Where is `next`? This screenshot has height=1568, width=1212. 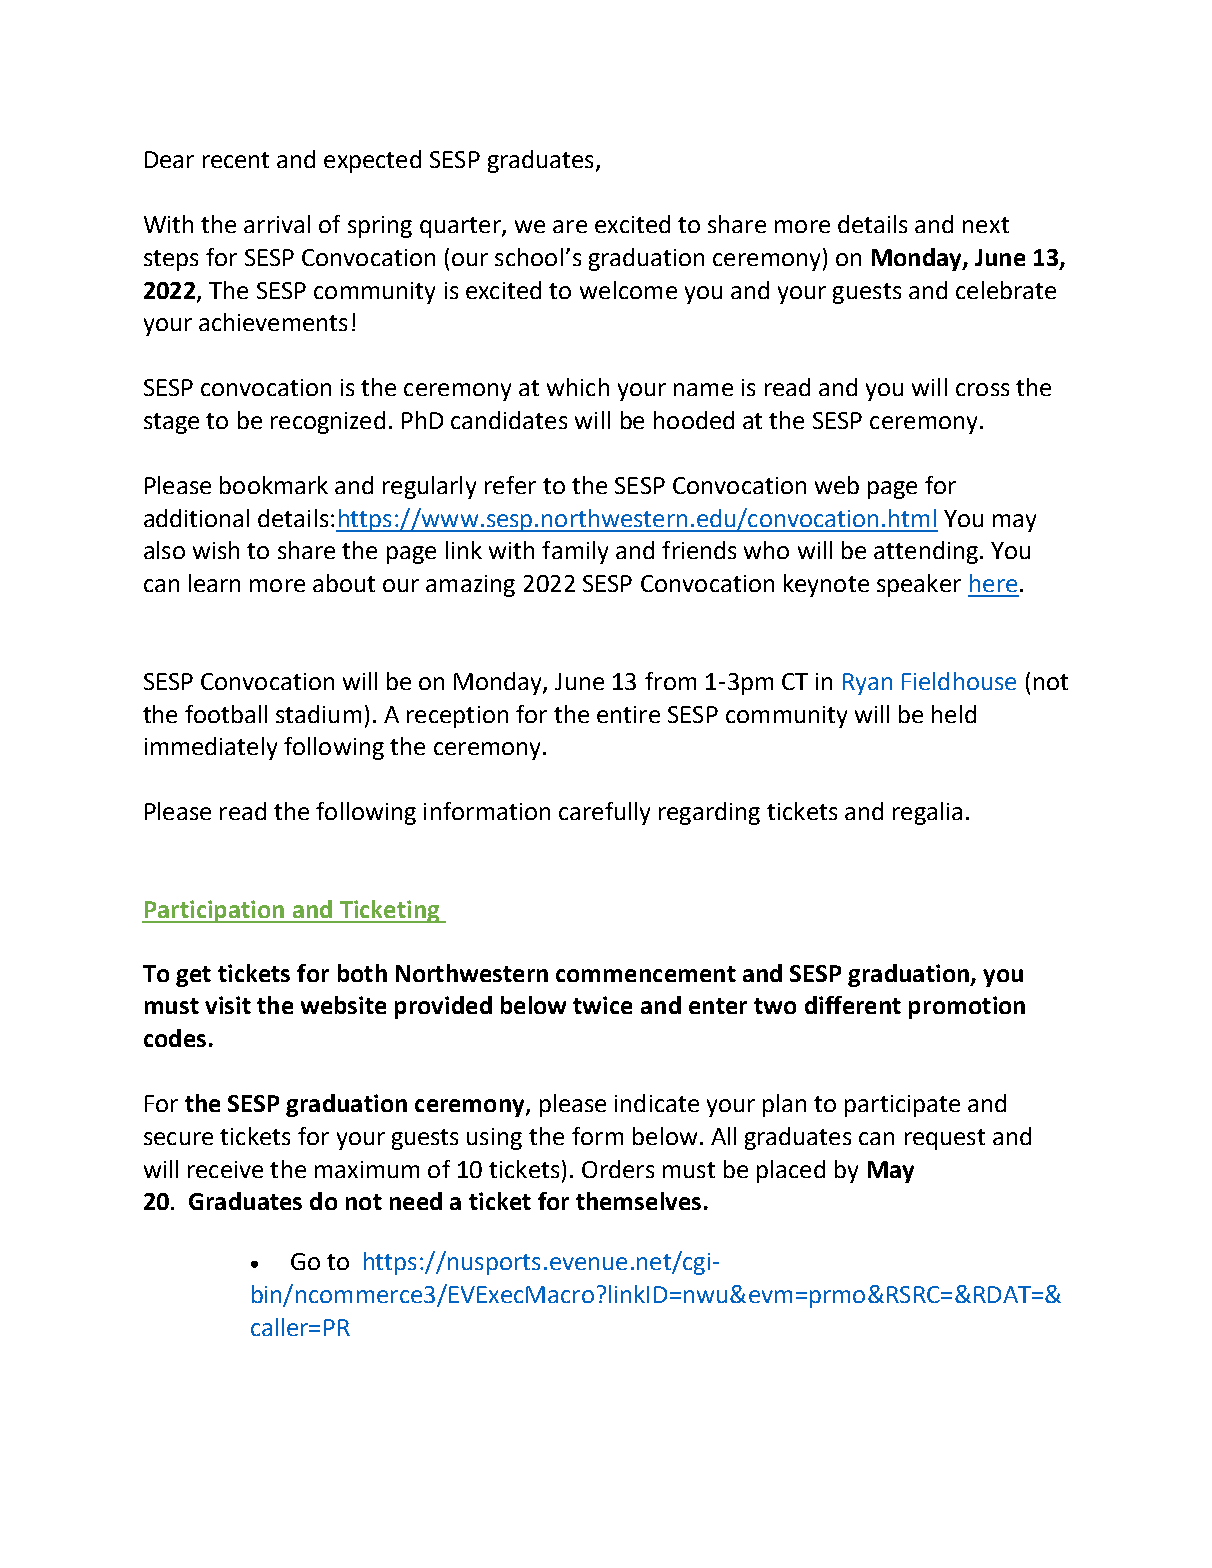
next is located at coordinates (986, 225).
